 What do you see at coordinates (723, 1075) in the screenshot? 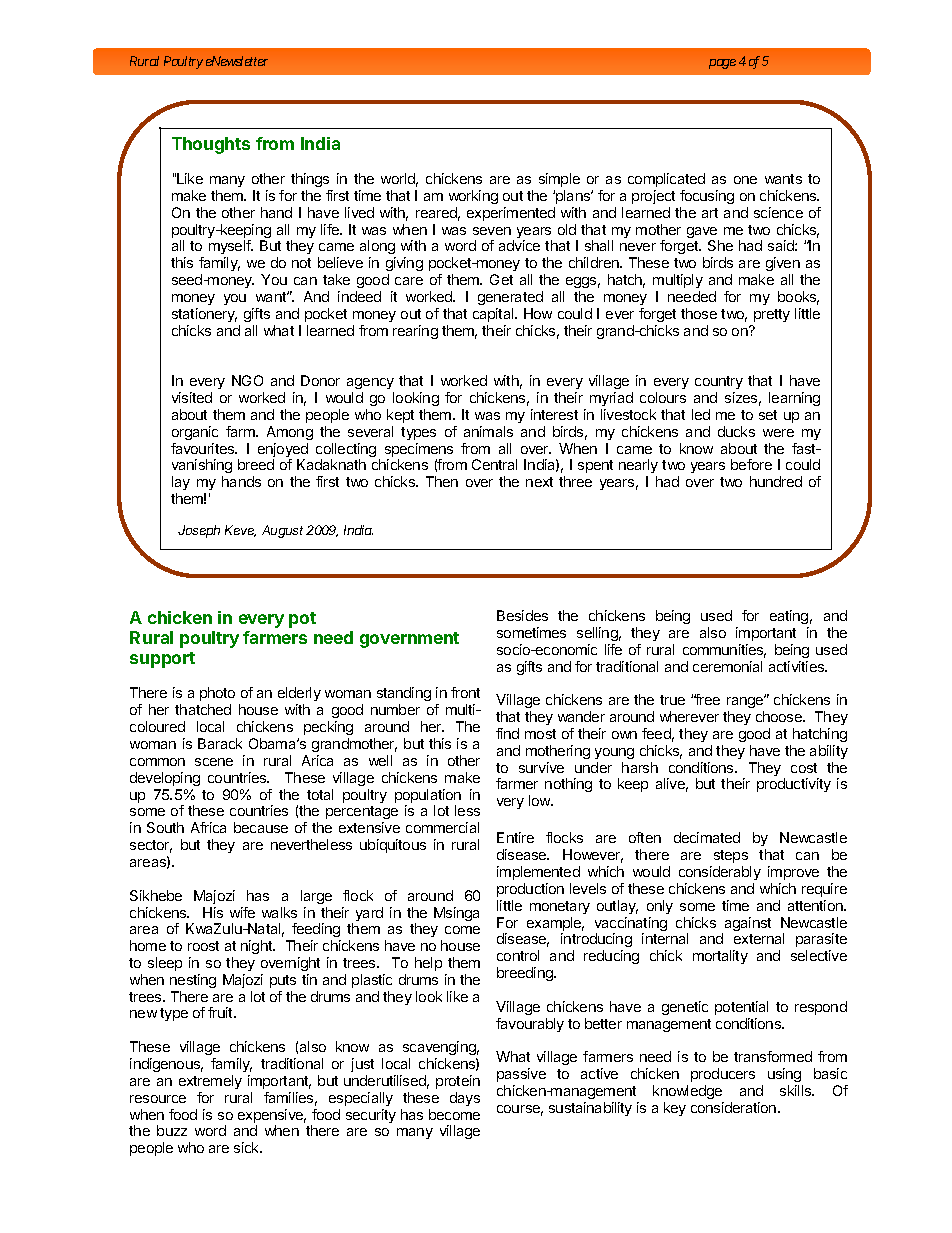
I see `producers` at bounding box center [723, 1075].
